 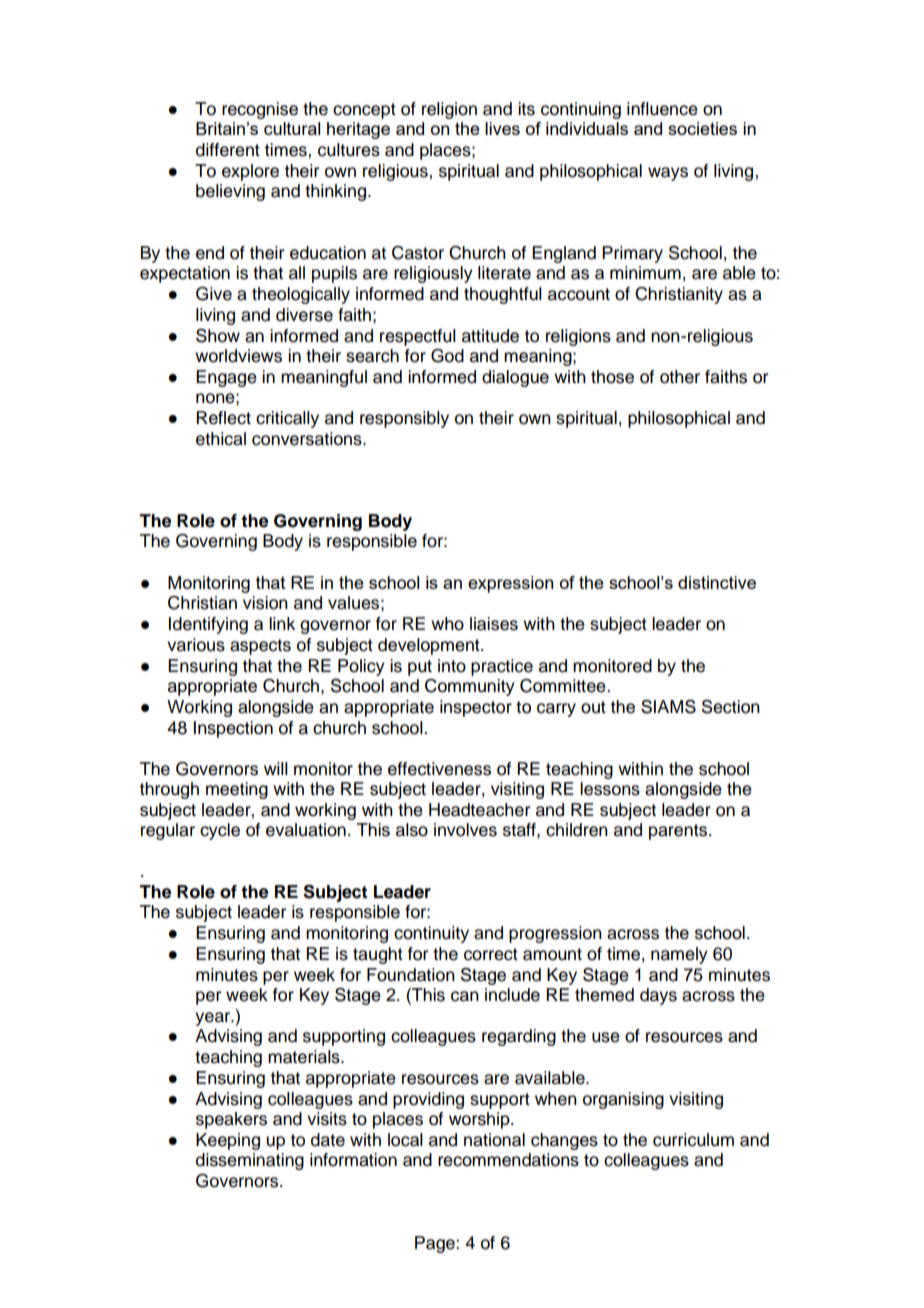 I want to click on different, so click(x=228, y=150).
